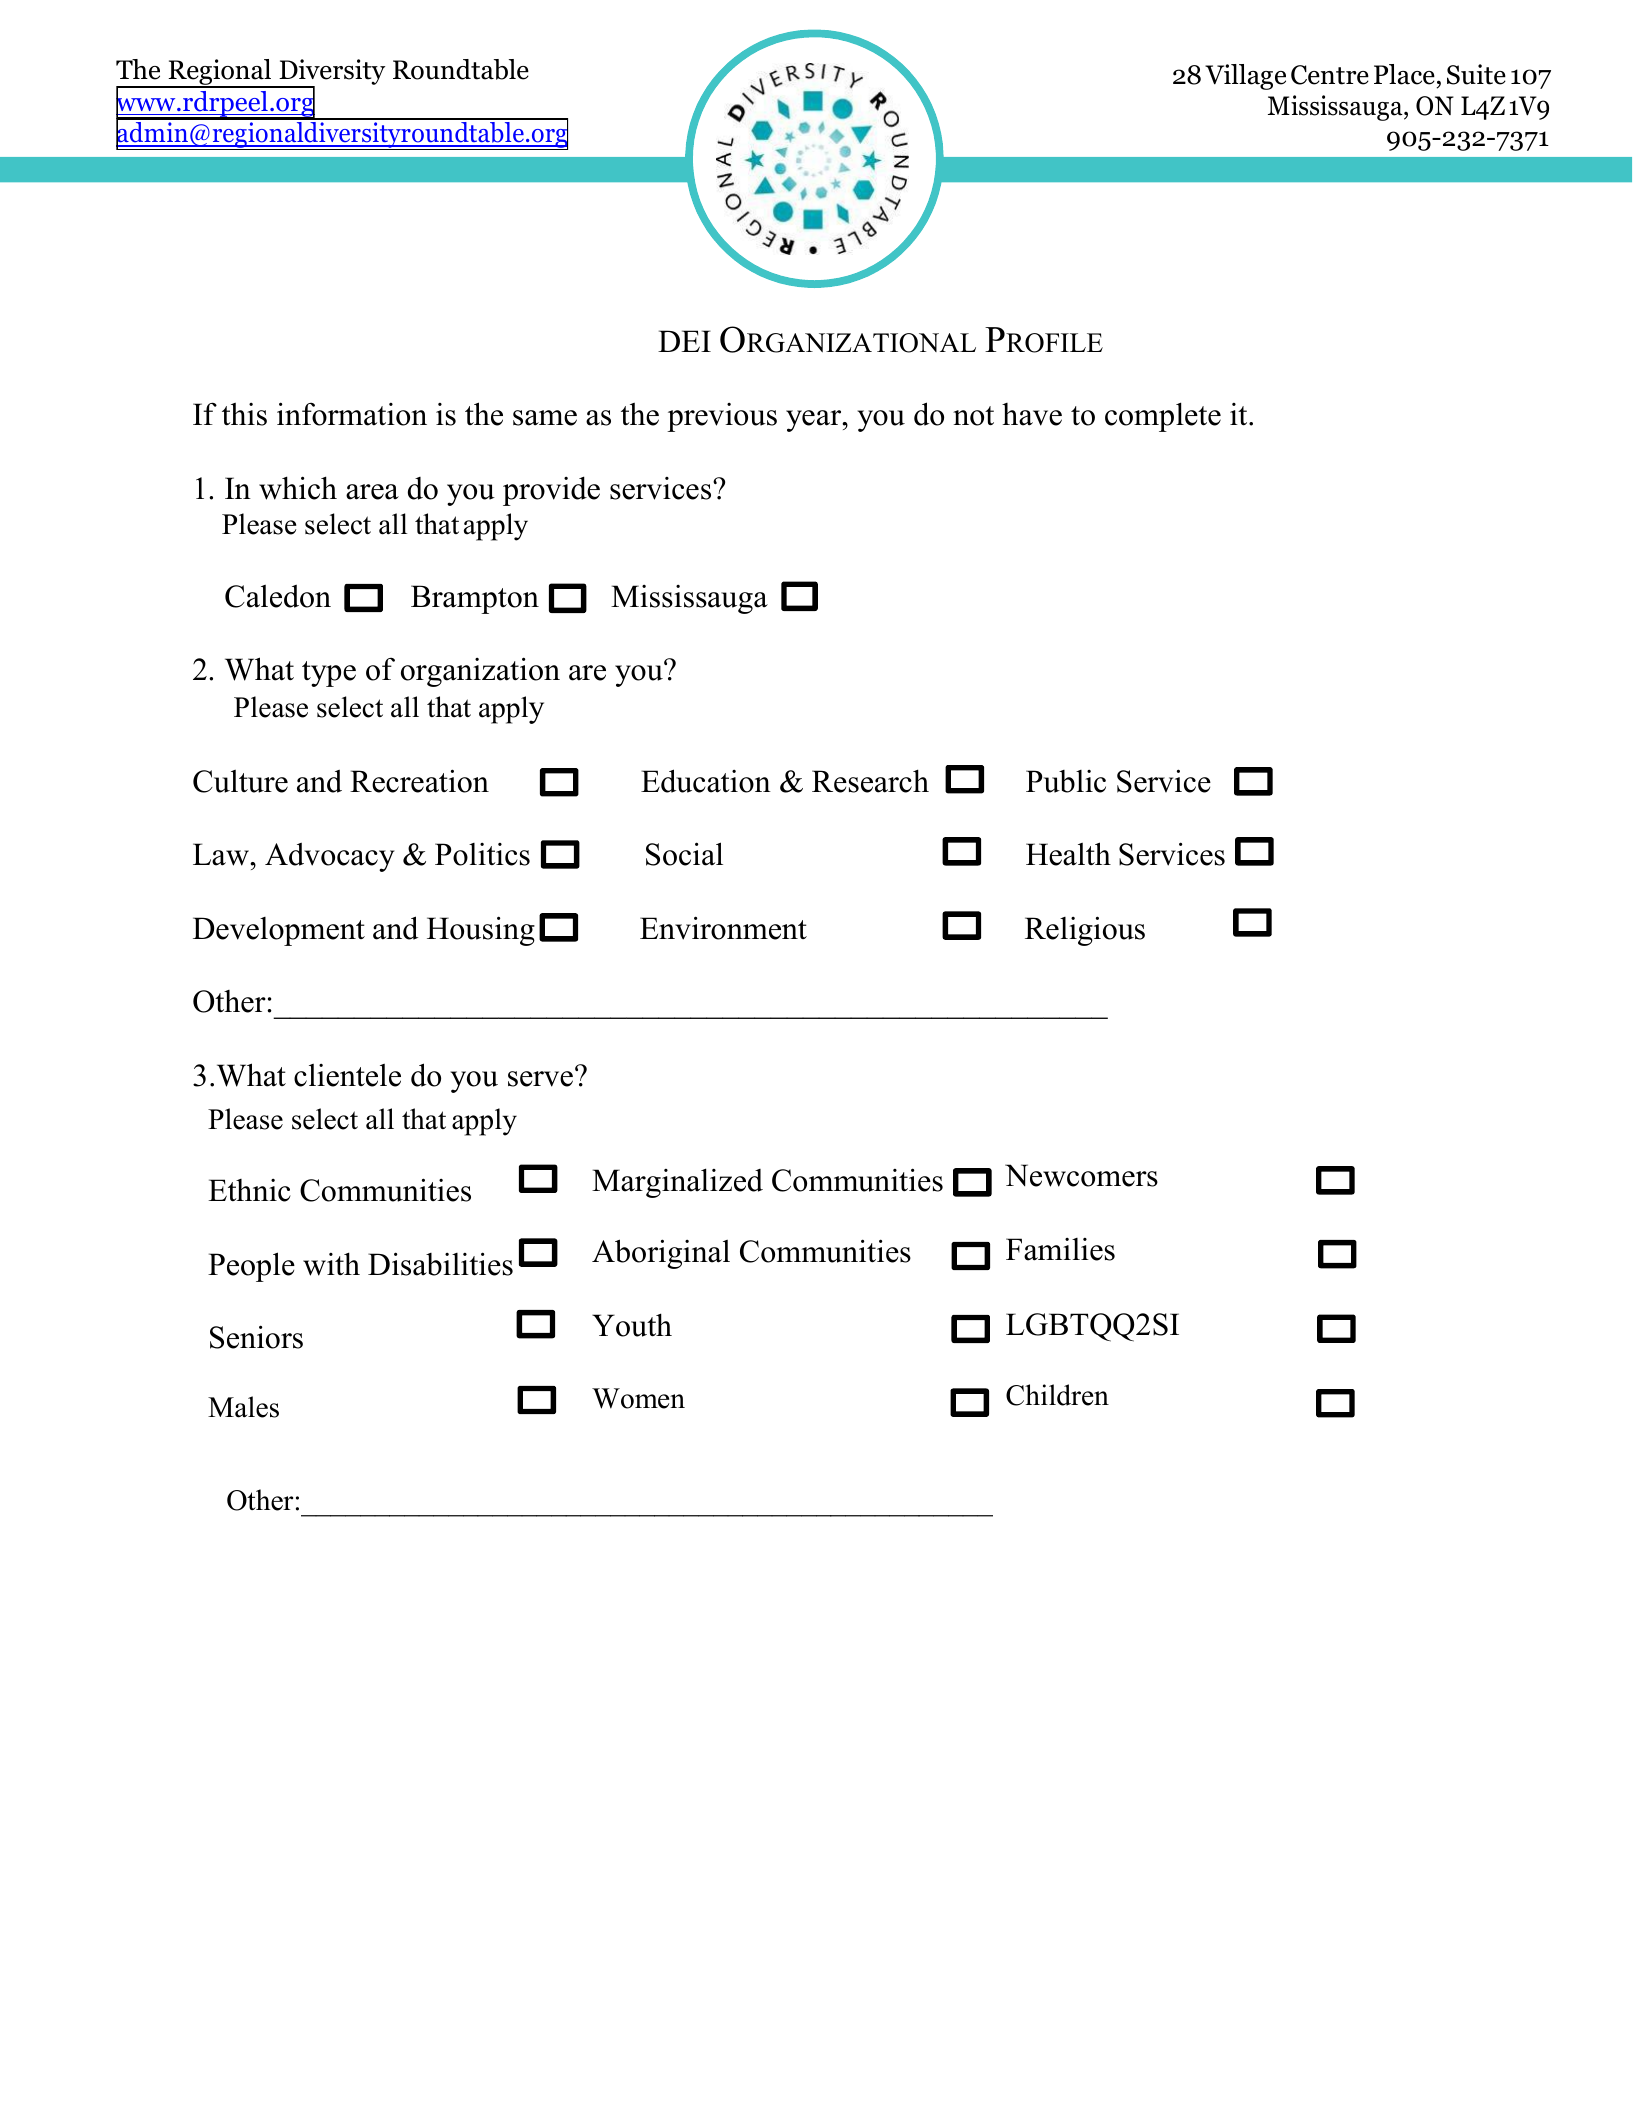 The height and width of the page is (2116, 1635). I want to click on Research, so click(870, 781).
